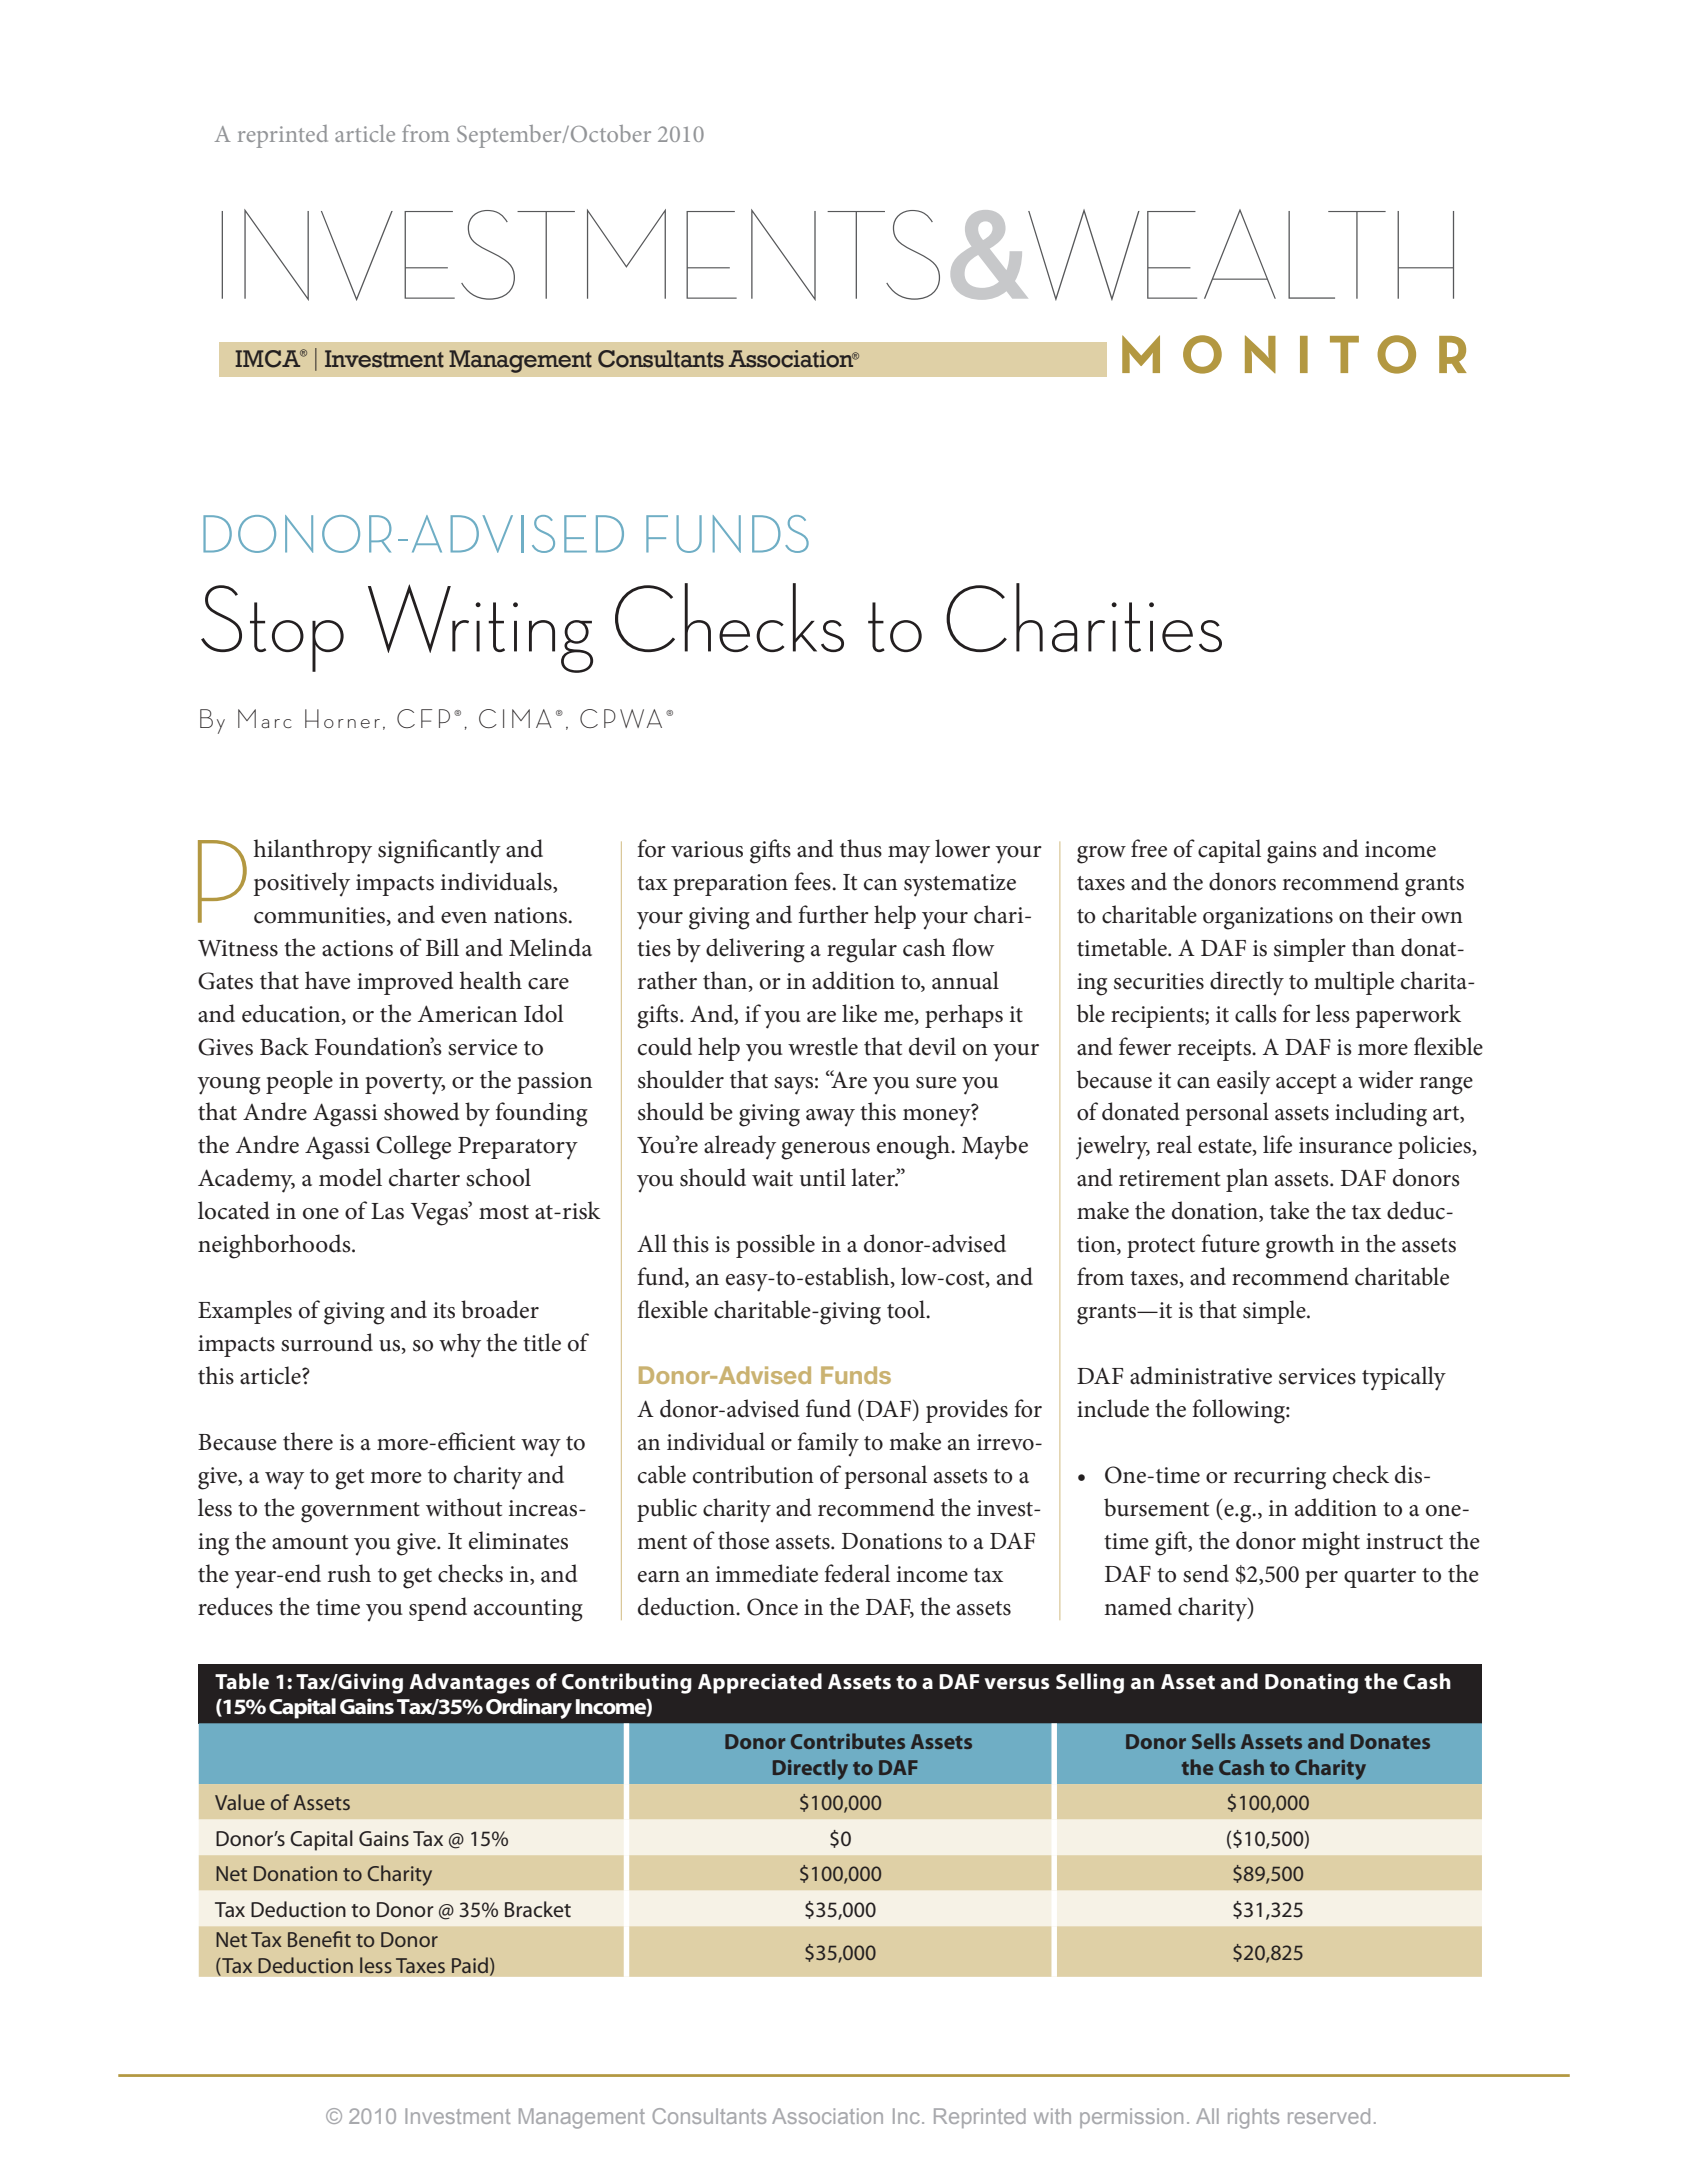 The width and height of the screenshot is (1681, 2175). Describe the element at coordinates (857, 1573) in the screenshot. I see `federal` at that location.
